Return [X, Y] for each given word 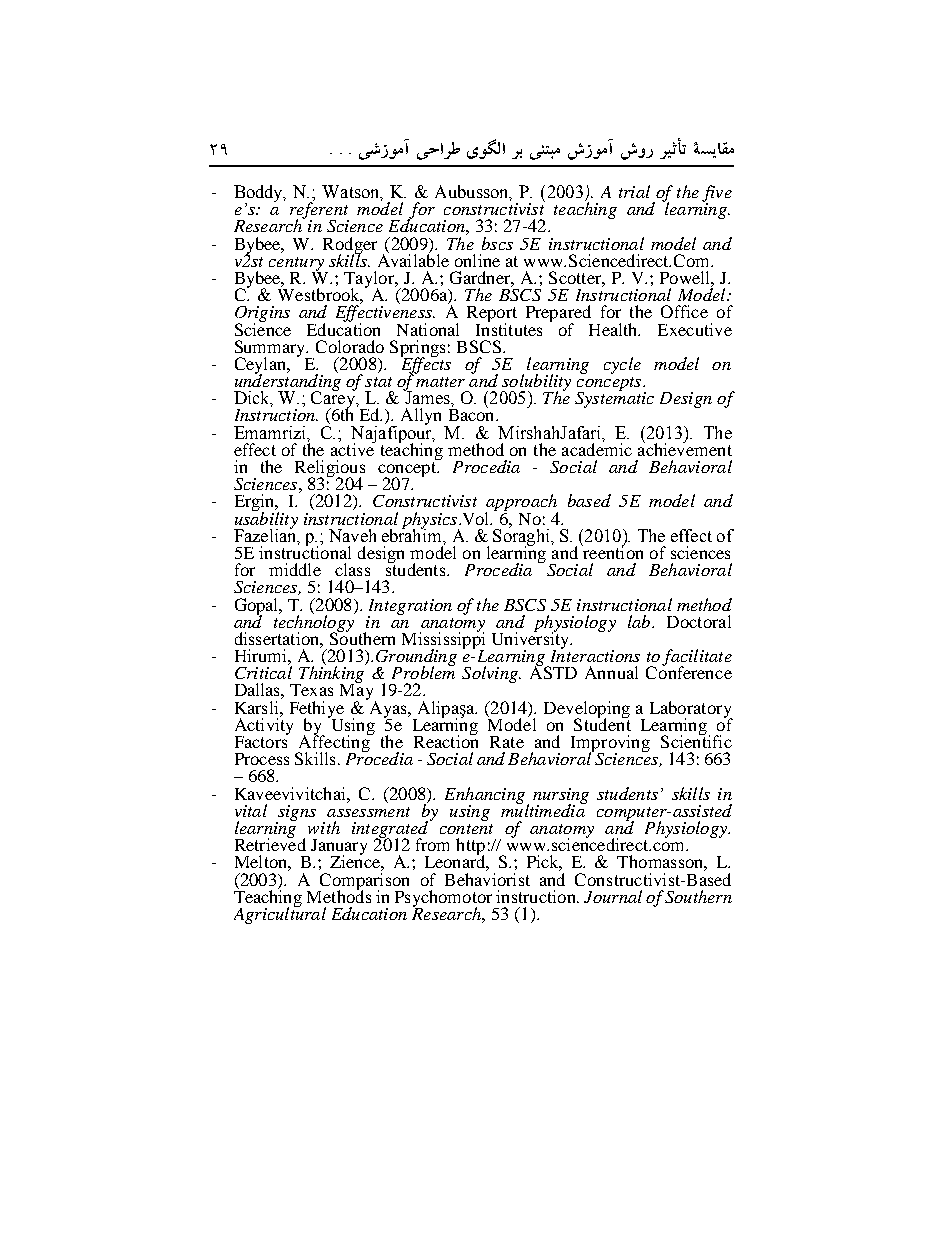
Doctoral [699, 621]
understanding [287, 382]
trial [634, 191]
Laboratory [691, 710]
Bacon [473, 414]
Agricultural [280, 914]
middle [295, 569]
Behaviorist [487, 878]
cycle [622, 365]
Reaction [446, 740]
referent [319, 211]
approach [521, 504]
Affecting [334, 744]
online [477, 260]
